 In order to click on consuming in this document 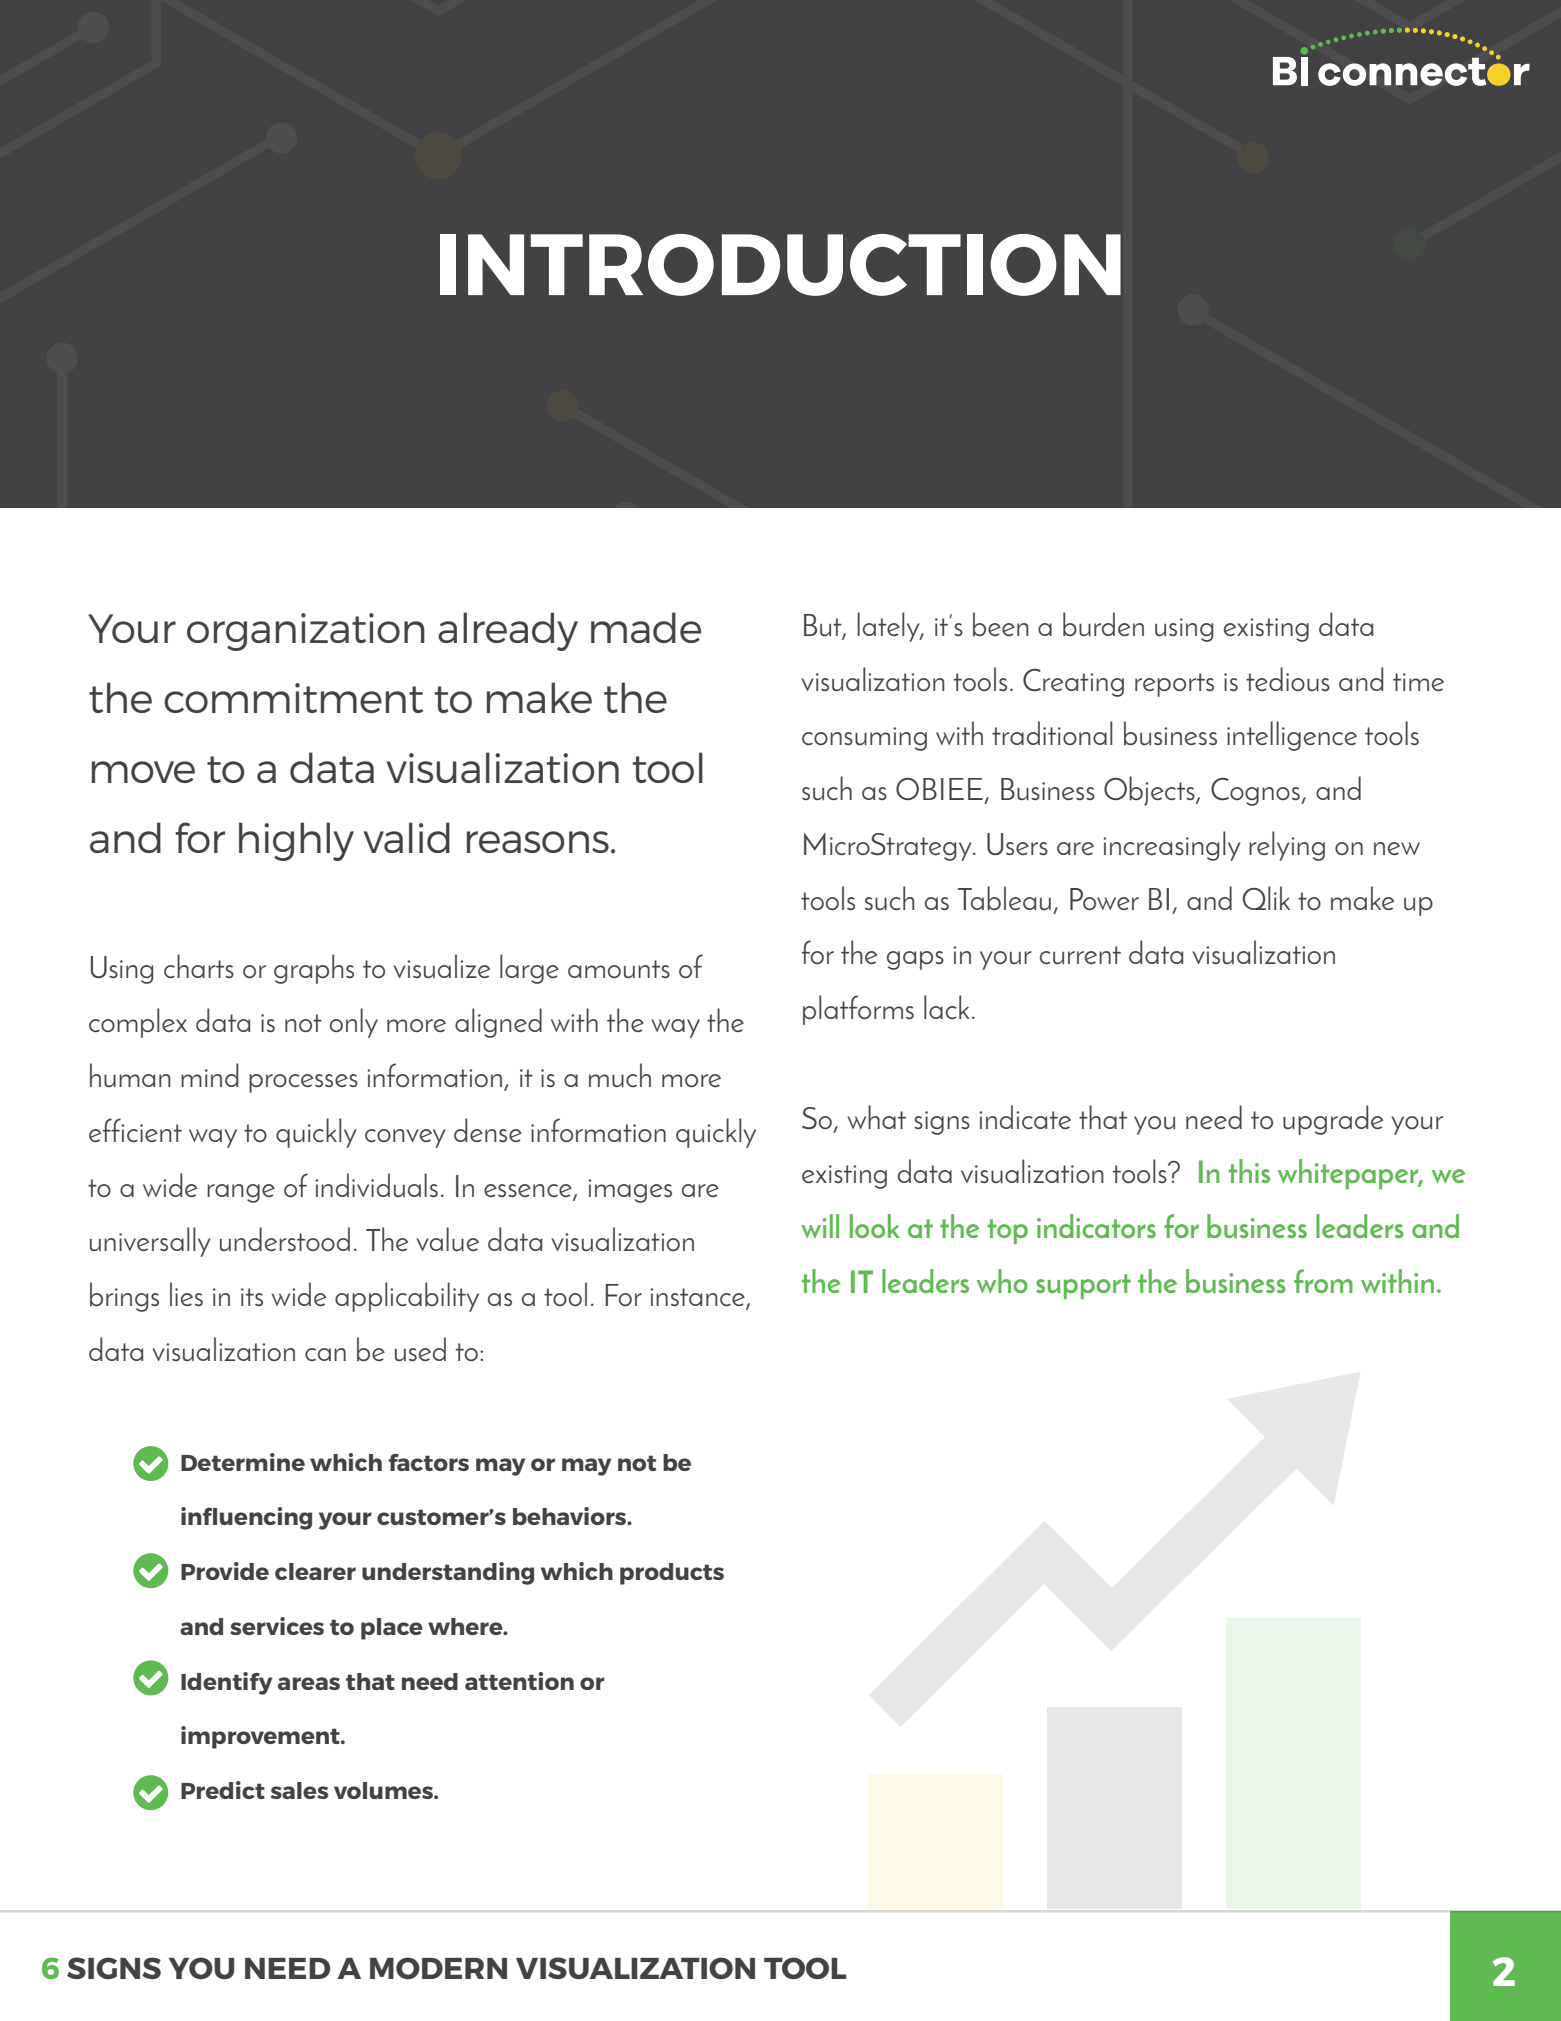, I will do `click(864, 739)`.
